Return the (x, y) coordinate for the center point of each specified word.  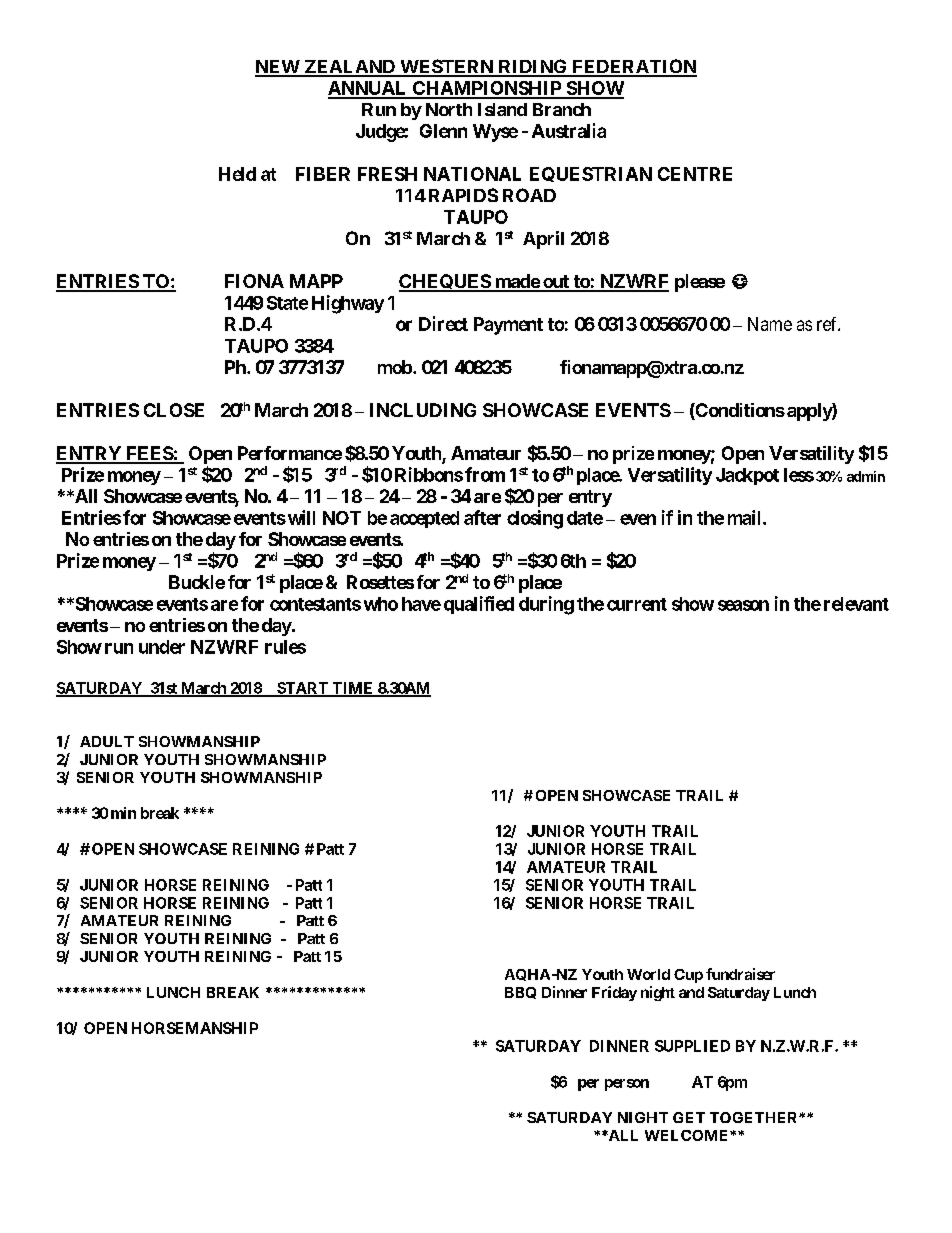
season (743, 605)
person (627, 1085)
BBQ (520, 993)
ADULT (107, 741)
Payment (508, 326)
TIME (353, 689)
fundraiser (740, 974)
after (482, 517)
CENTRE (695, 174)
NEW (278, 68)
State (287, 303)
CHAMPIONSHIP (487, 89)
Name (770, 324)
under (162, 647)
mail (746, 517)
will (301, 517)
